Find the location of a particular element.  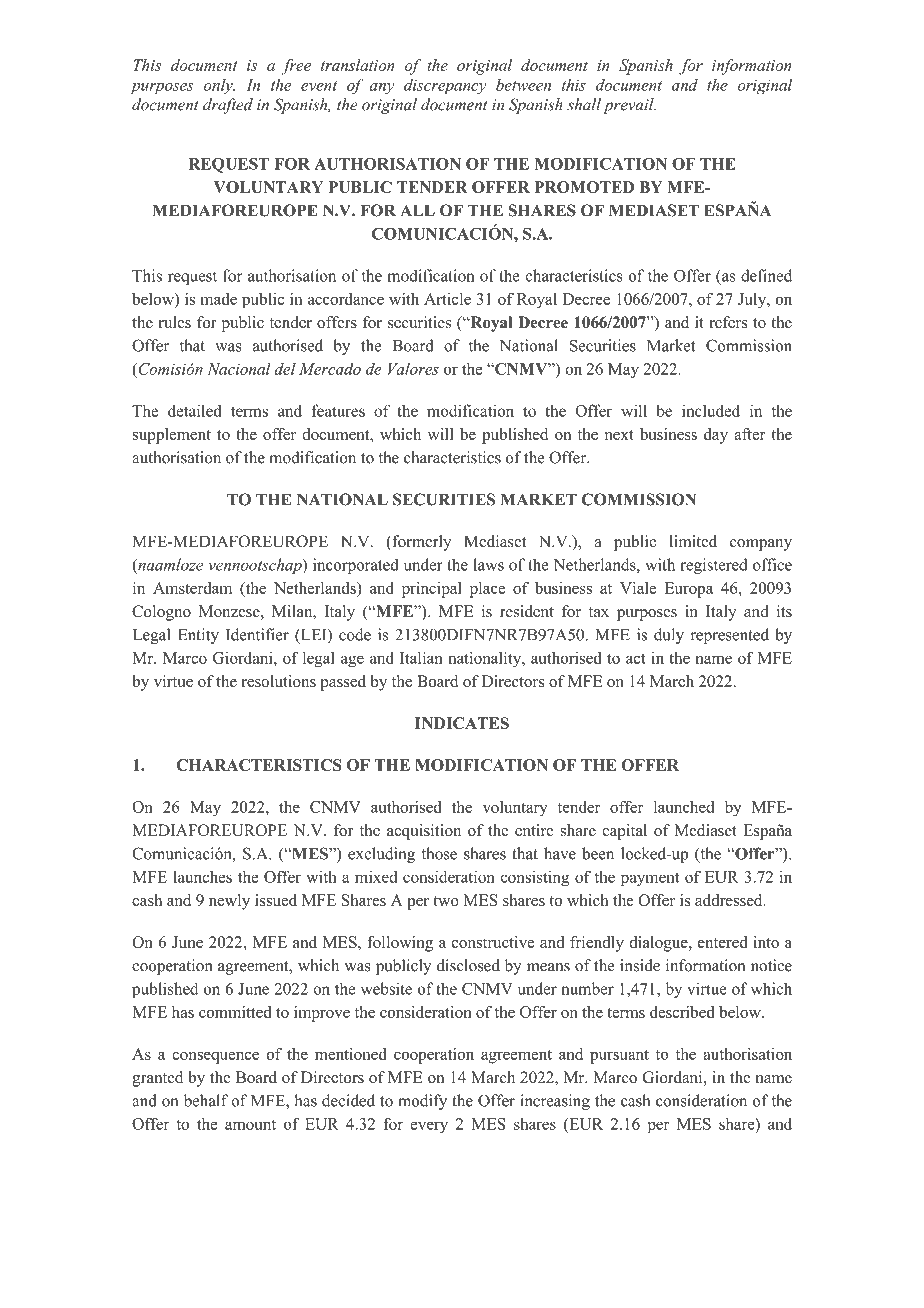

behalf is located at coordinates (206, 1100).
